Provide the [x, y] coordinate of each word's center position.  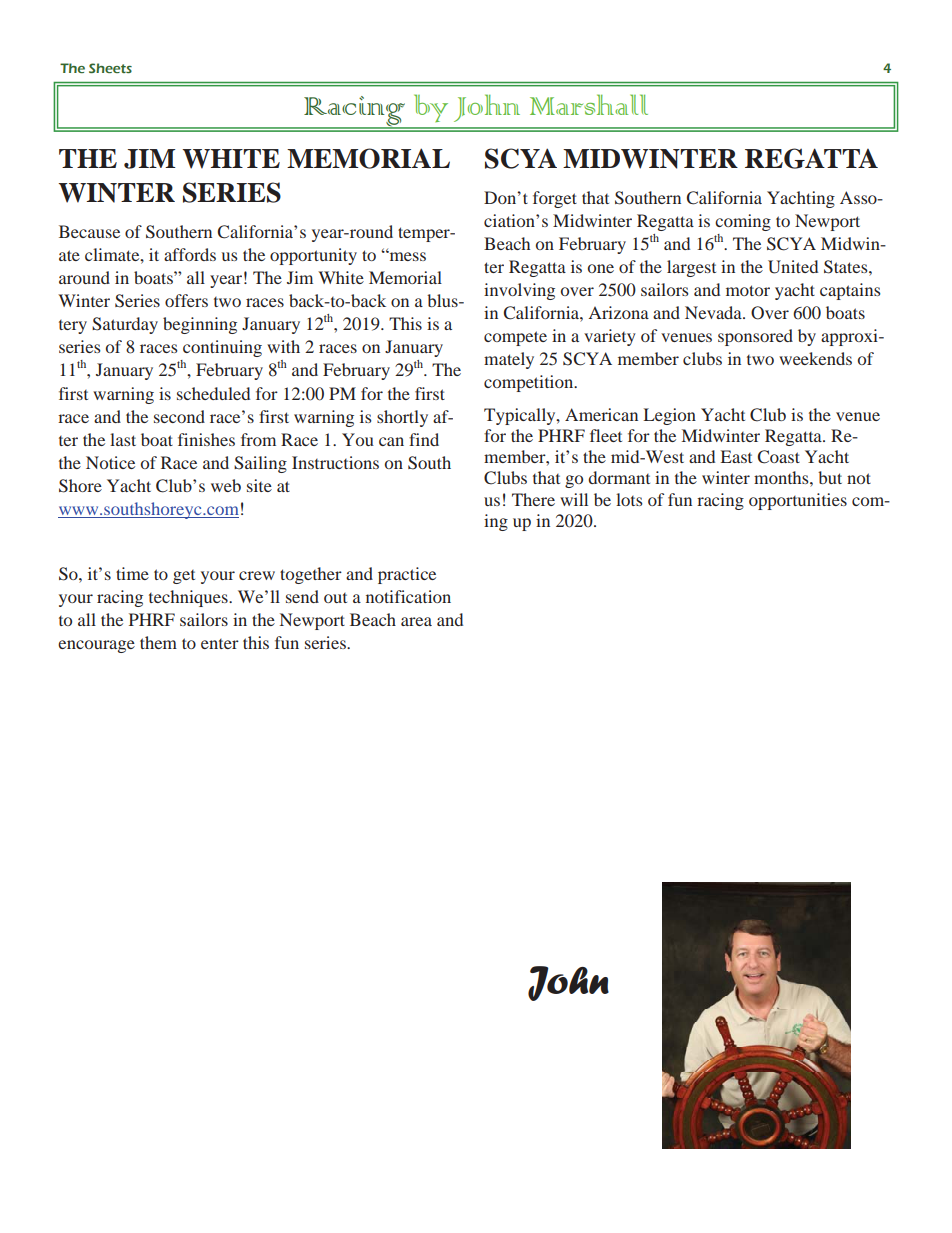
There [533, 499]
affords [190, 254]
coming [743, 222]
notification [408, 596]
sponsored [755, 337]
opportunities [798, 501]
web [226, 485]
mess [406, 256]
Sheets [110, 68]
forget [555, 199]
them [158, 642]
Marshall [589, 104]
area [416, 621]
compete [515, 338]
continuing [222, 348]
